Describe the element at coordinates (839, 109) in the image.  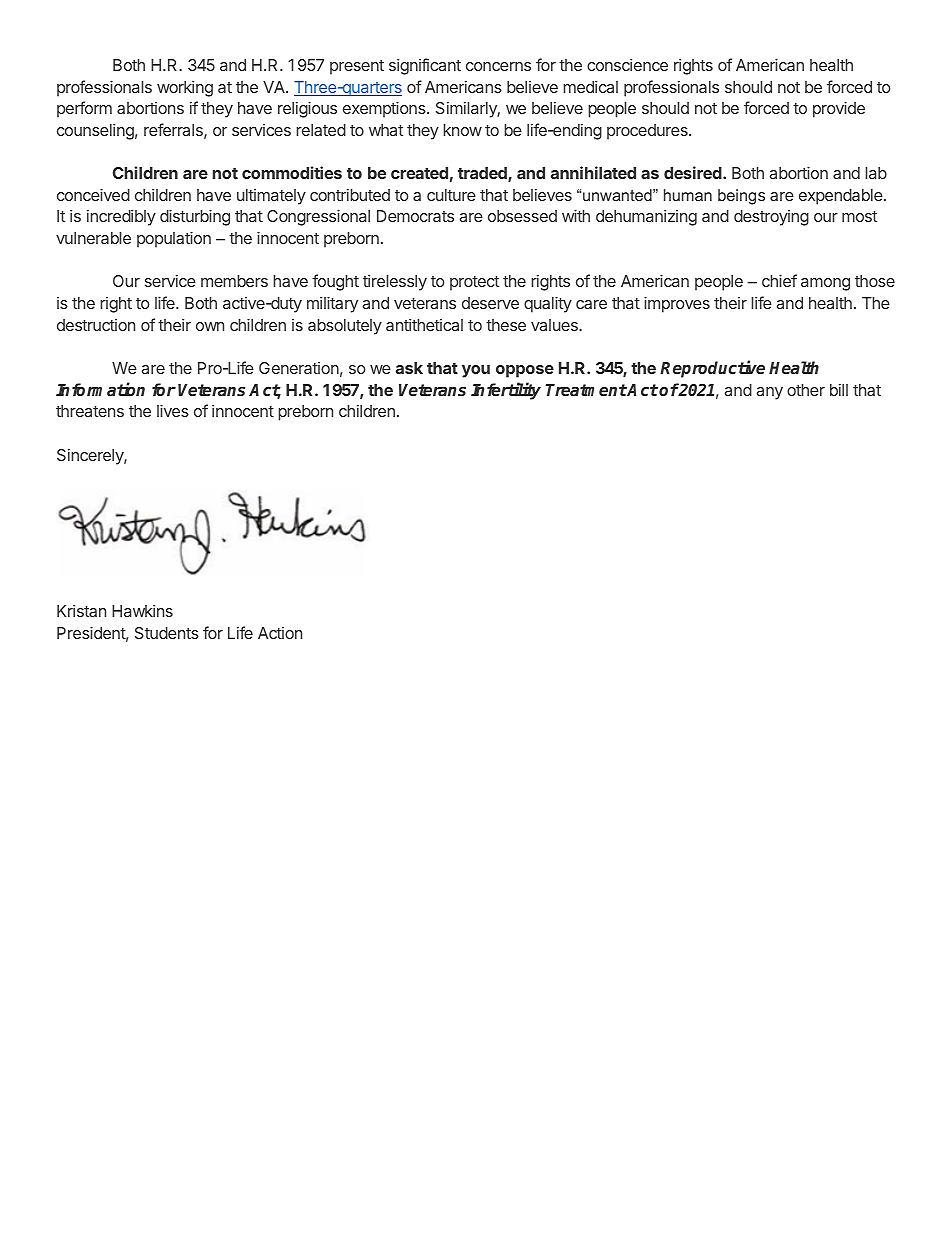
I see `provide` at that location.
